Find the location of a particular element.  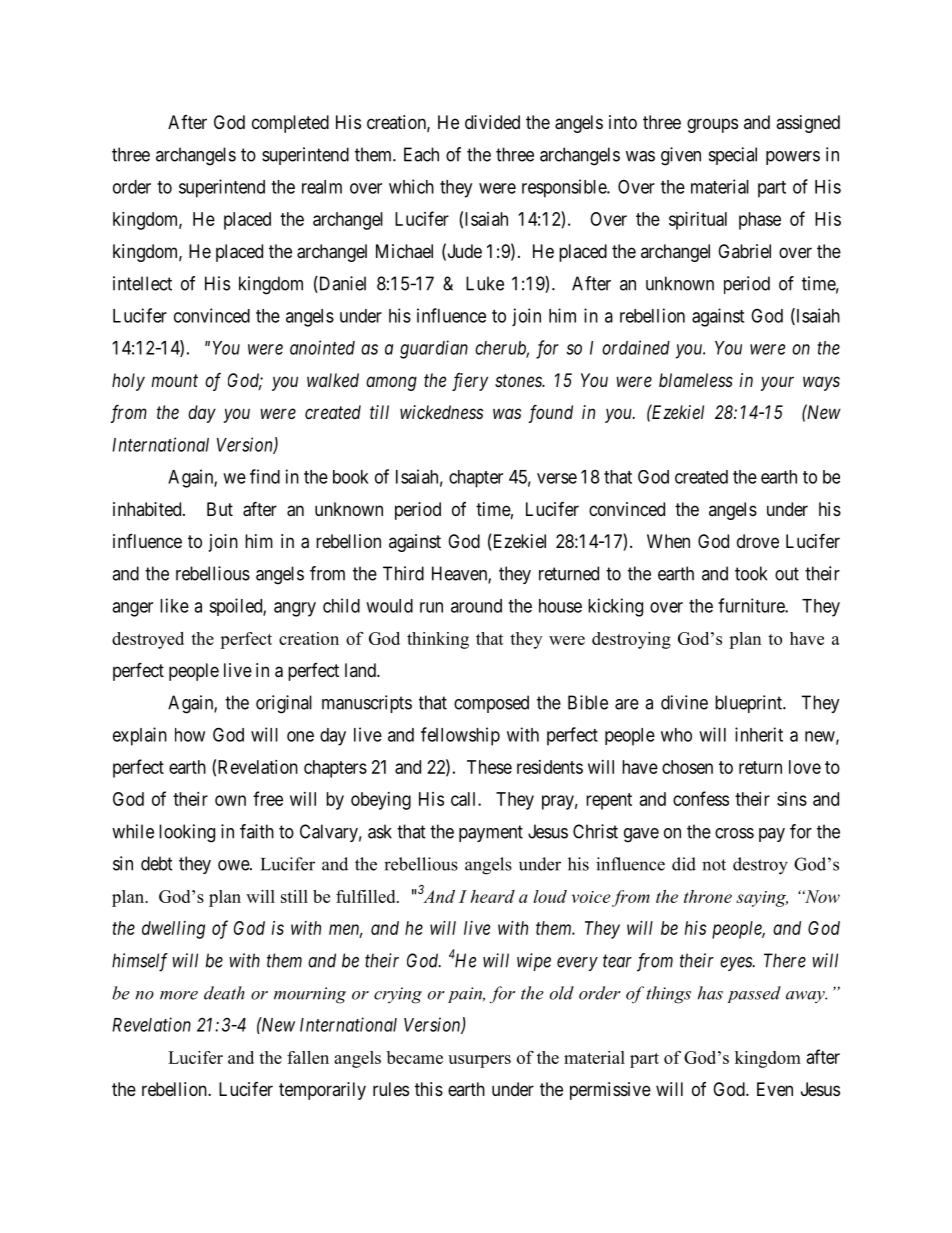

completed is located at coordinates (290, 124).
